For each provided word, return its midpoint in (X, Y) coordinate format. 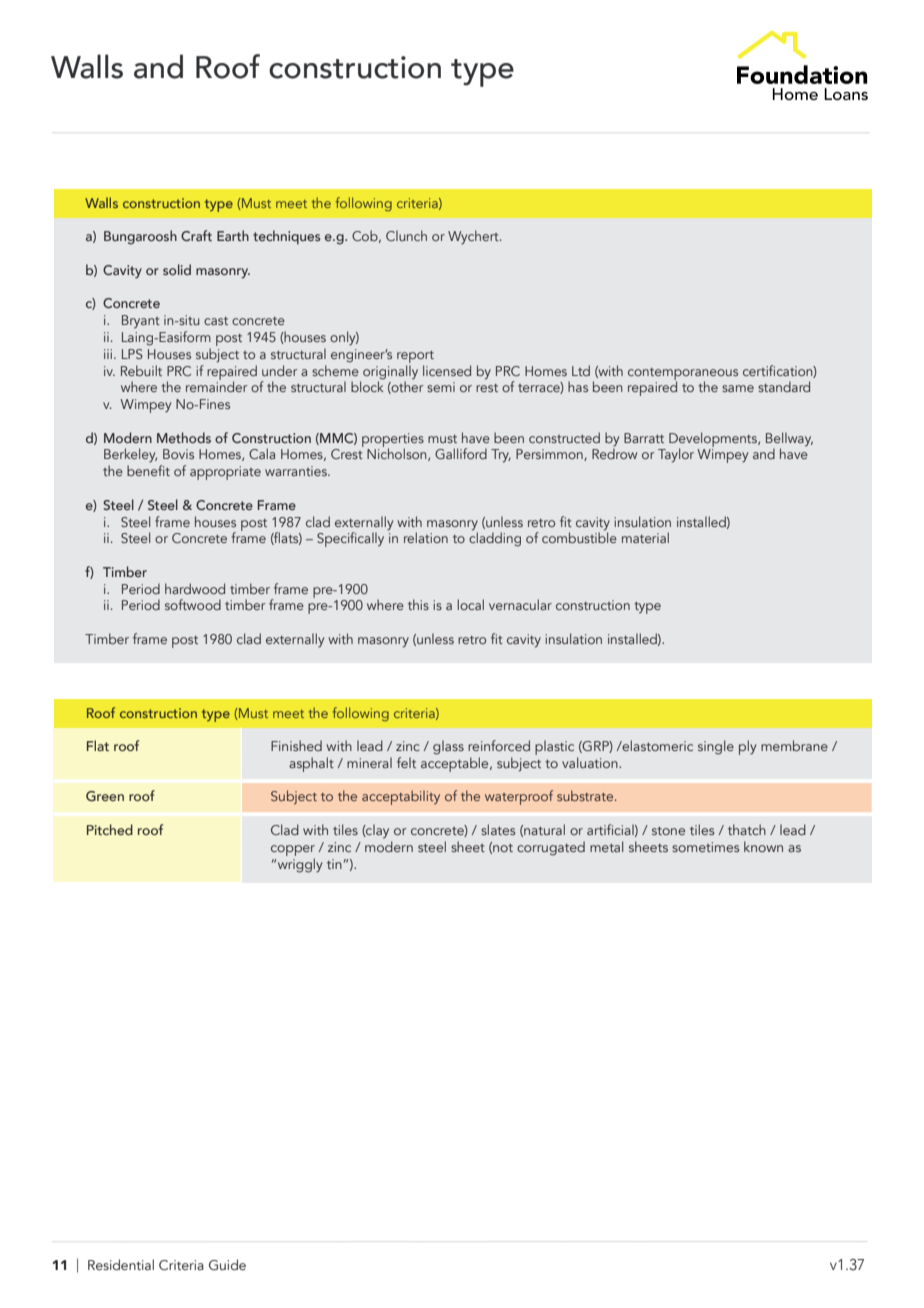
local (470, 604)
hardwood (195, 588)
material (645, 537)
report (415, 357)
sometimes (705, 847)
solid (177, 269)
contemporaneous (683, 375)
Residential (121, 1264)
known (763, 846)
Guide (227, 1265)
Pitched (110, 829)
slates (498, 829)
